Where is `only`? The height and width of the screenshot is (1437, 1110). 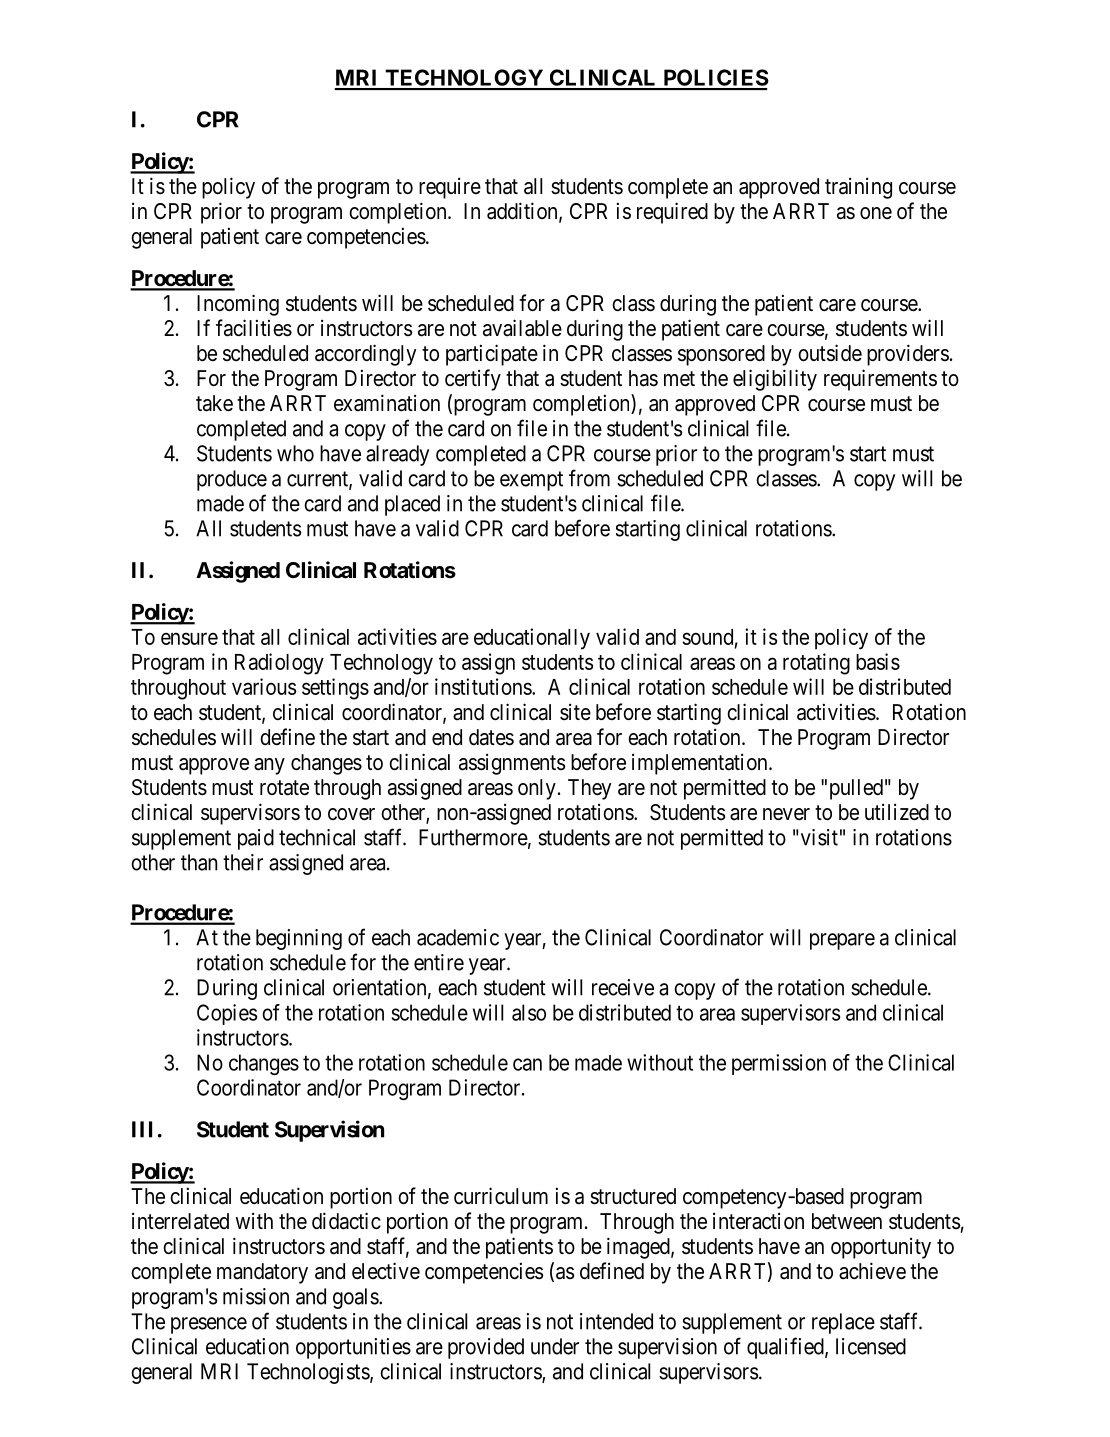 only is located at coordinates (537, 789).
